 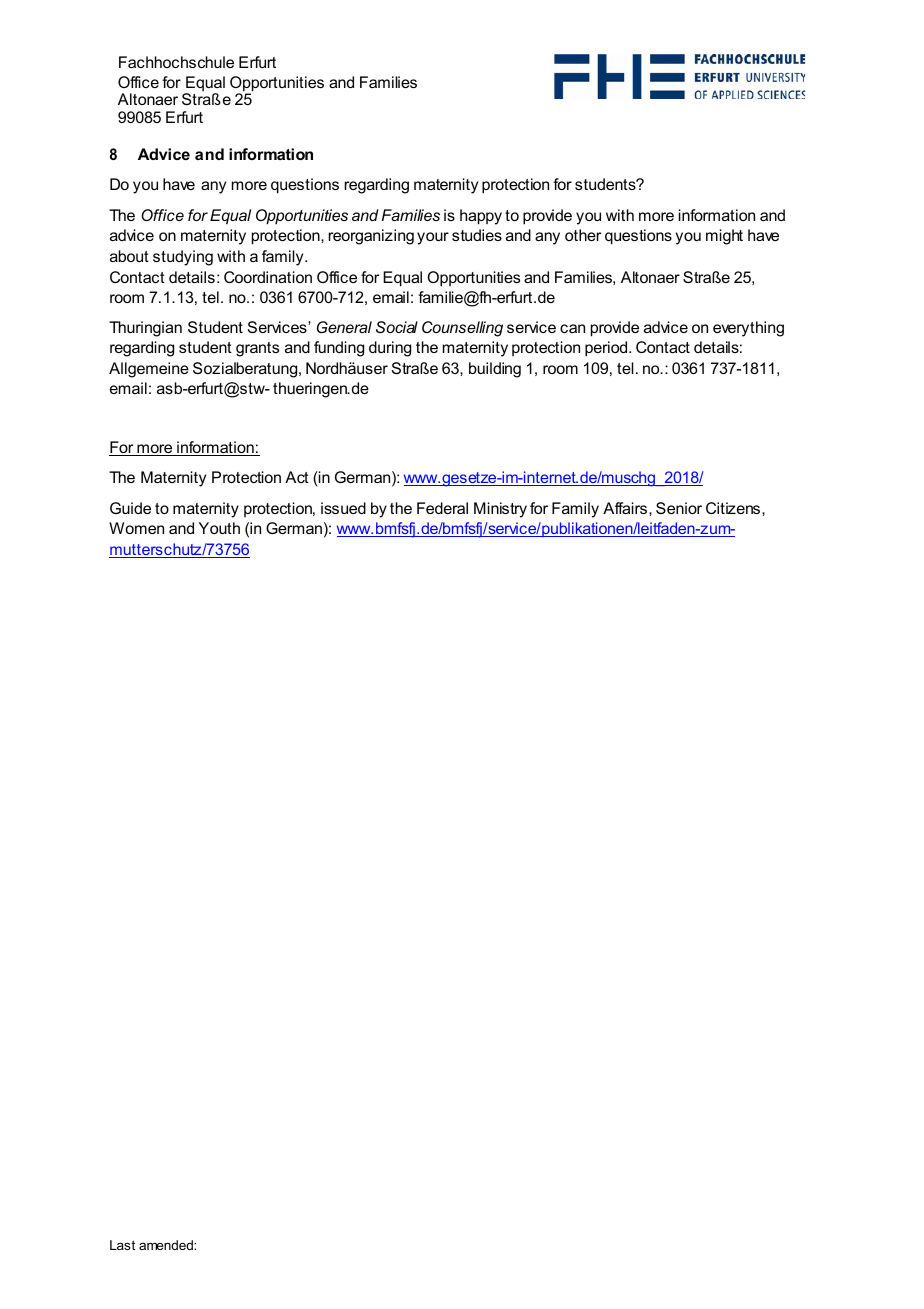 I want to click on Senior, so click(x=679, y=508).
